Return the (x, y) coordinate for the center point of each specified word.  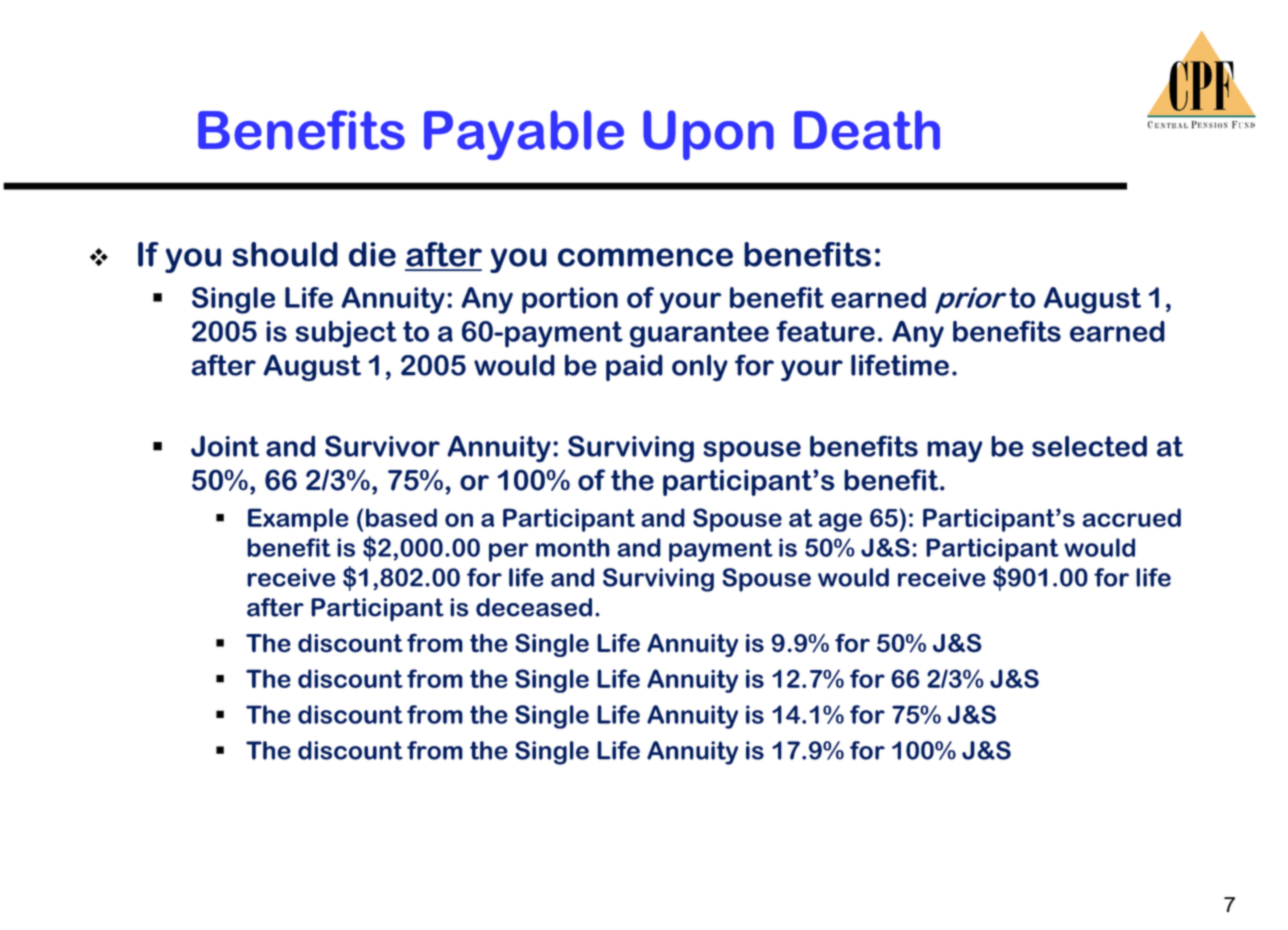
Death (867, 130)
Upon (708, 135)
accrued (1132, 517)
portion (570, 300)
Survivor (382, 446)
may (954, 452)
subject (346, 334)
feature (825, 331)
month (573, 547)
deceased (534, 607)
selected (1089, 446)
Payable (524, 135)
